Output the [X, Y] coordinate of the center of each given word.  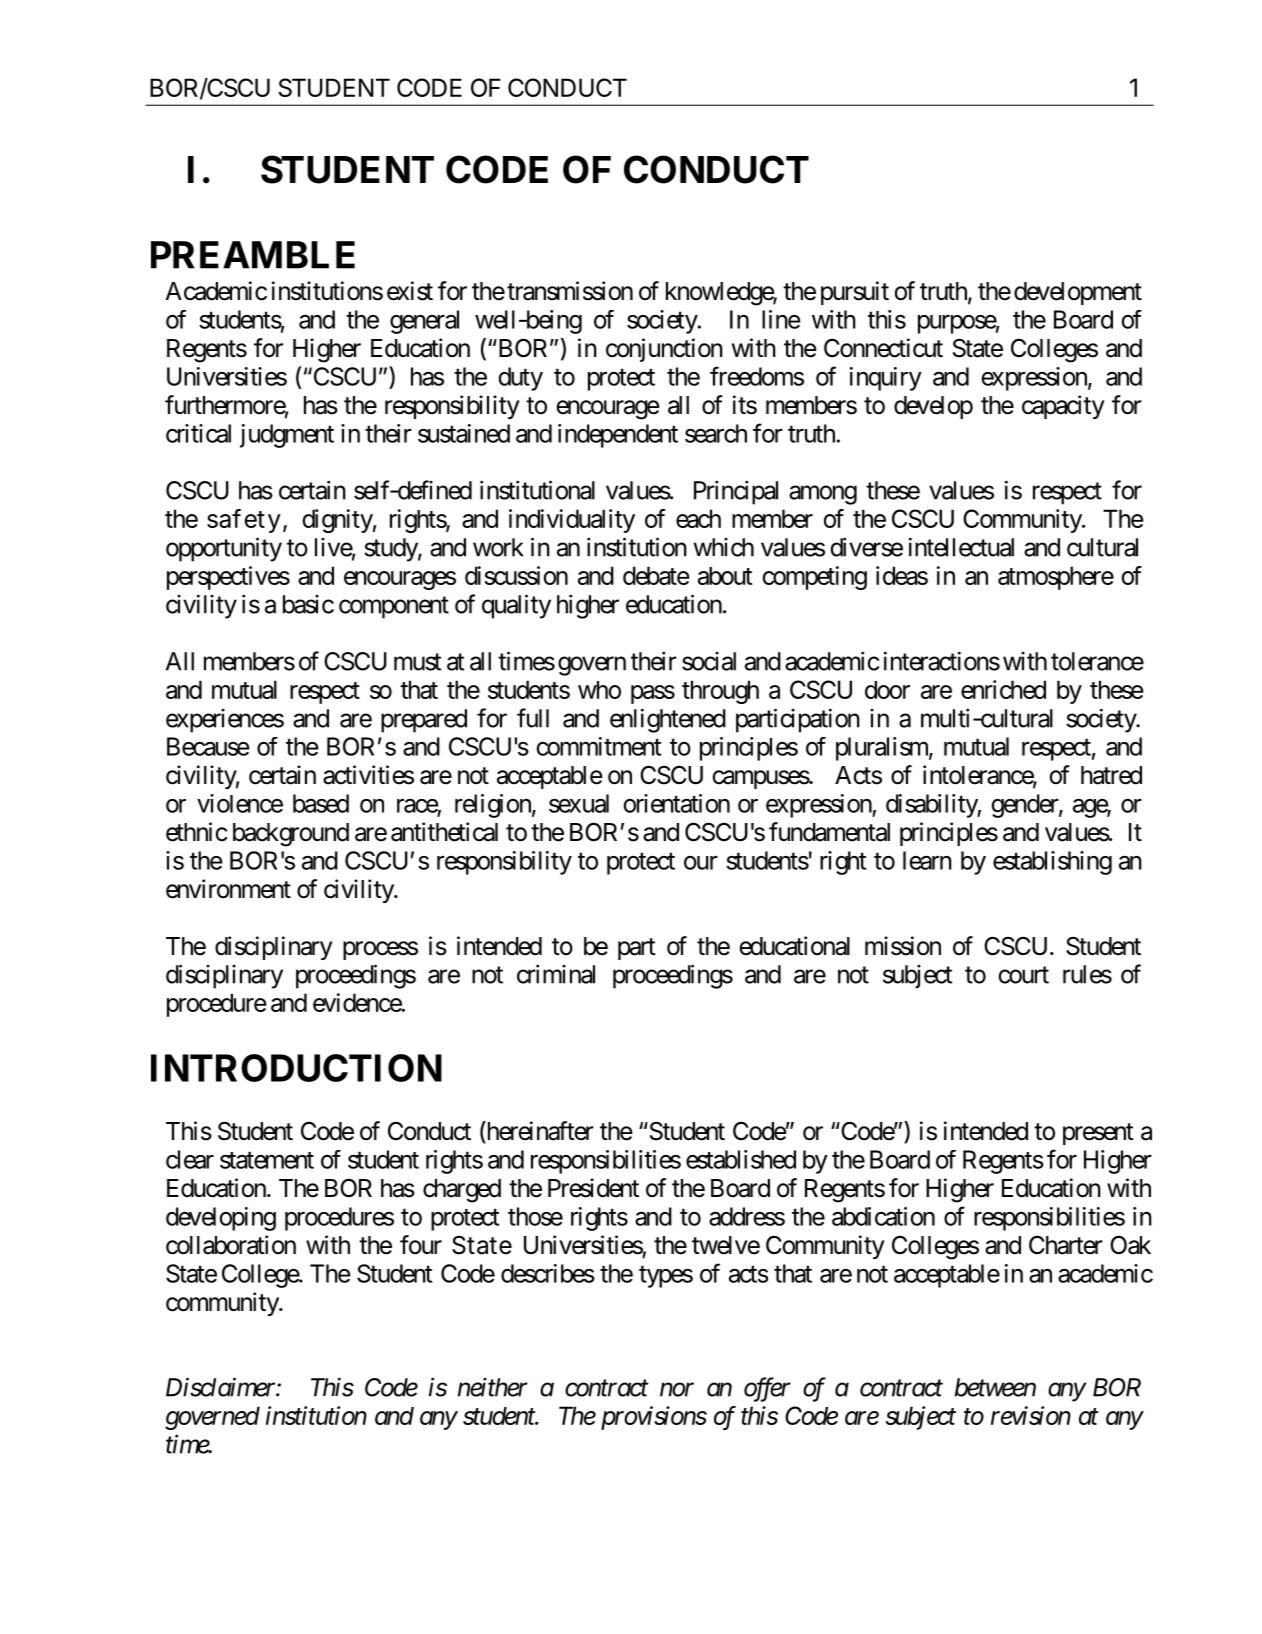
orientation [676, 803]
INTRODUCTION [296, 1068]
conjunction [664, 350]
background [291, 835]
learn [927, 860]
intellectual [961, 547]
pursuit [855, 293]
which [724, 547]
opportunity [224, 549]
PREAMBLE [253, 255]
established [741, 1159]
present [1098, 1134]
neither [493, 1387]
